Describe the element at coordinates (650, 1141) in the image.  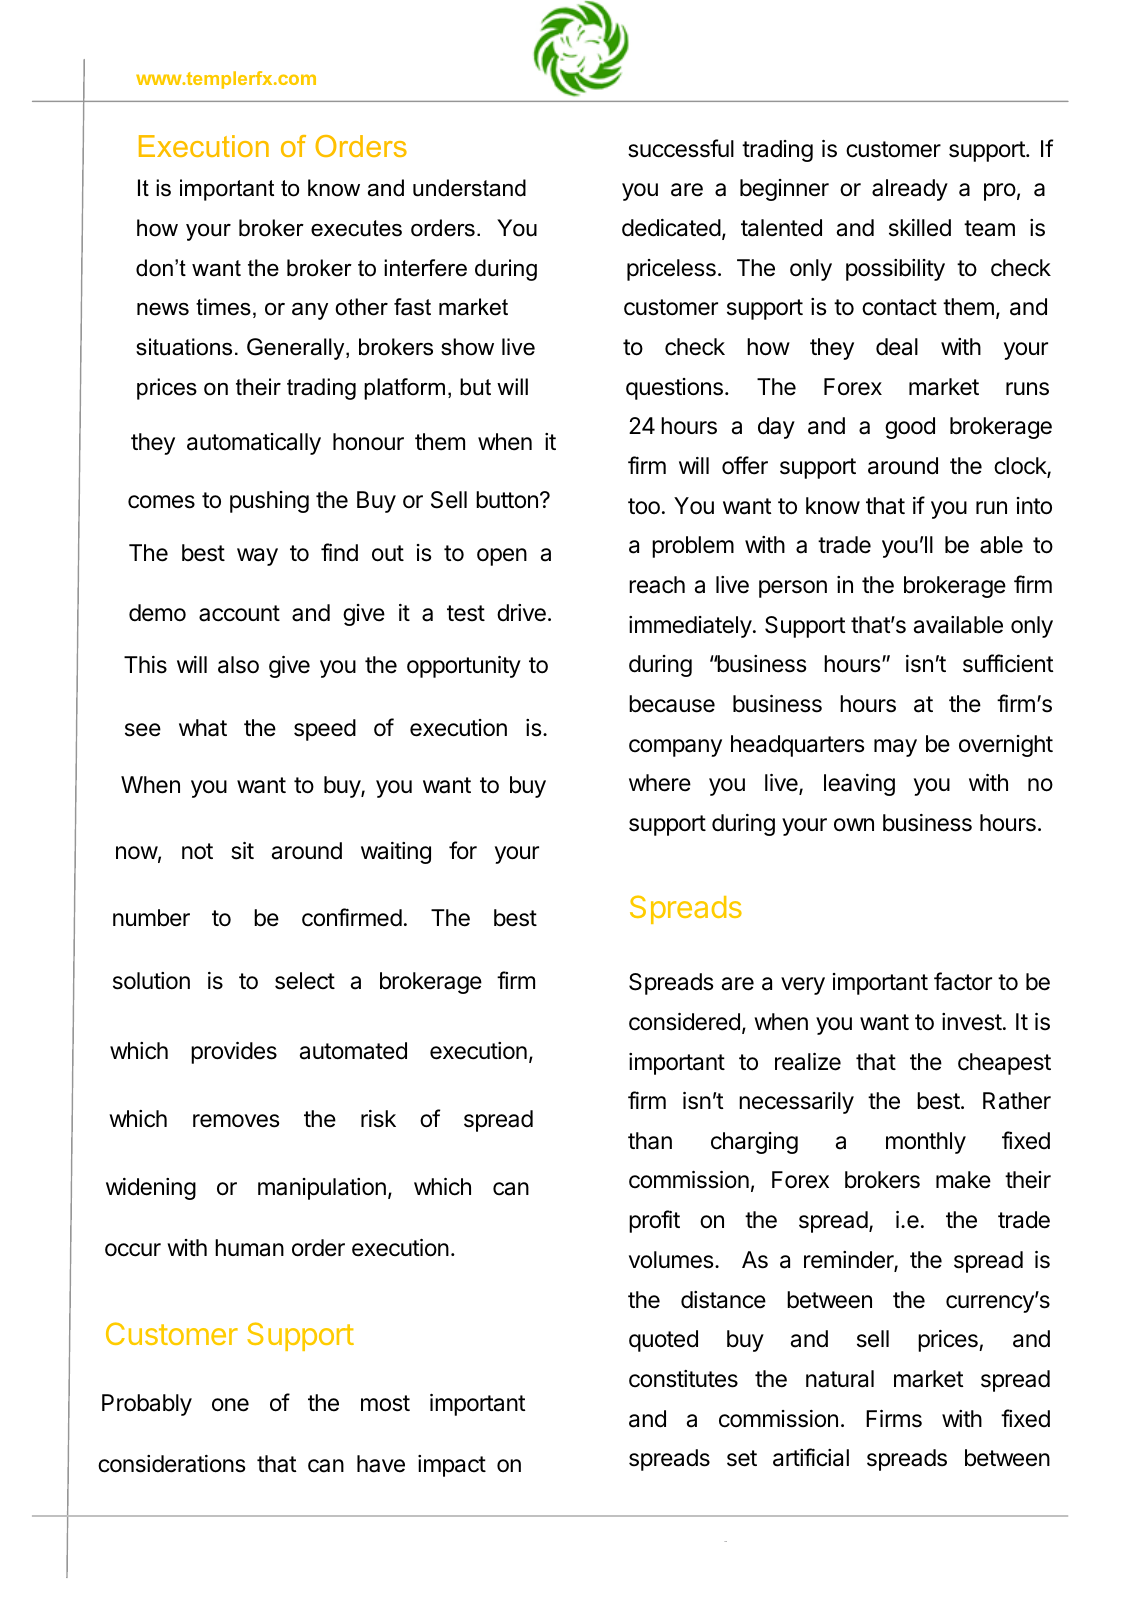
I see `than` at that location.
